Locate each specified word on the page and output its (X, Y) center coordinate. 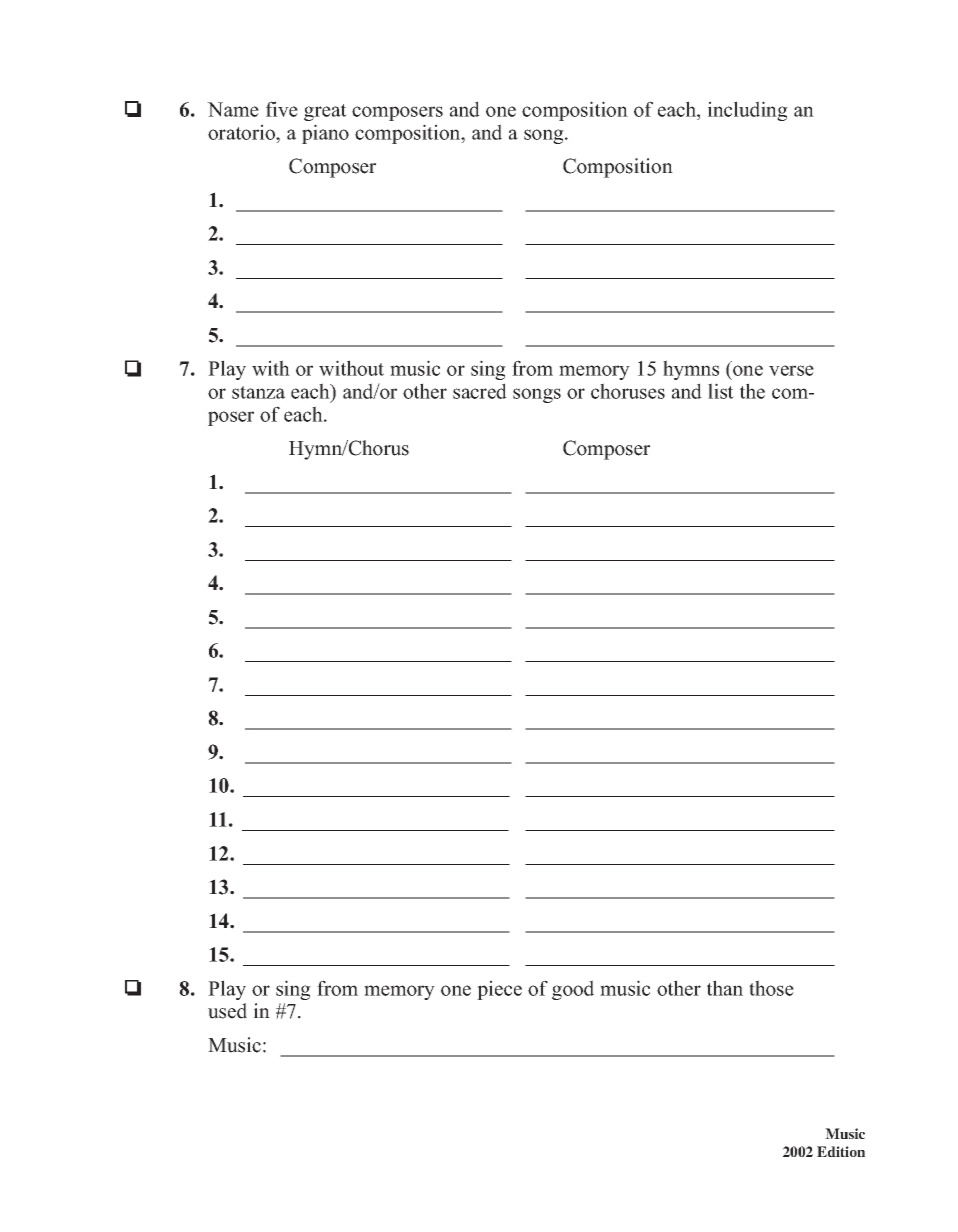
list (721, 391)
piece (499, 990)
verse (791, 370)
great (325, 112)
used (227, 1011)
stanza (258, 392)
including (748, 111)
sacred (480, 391)
